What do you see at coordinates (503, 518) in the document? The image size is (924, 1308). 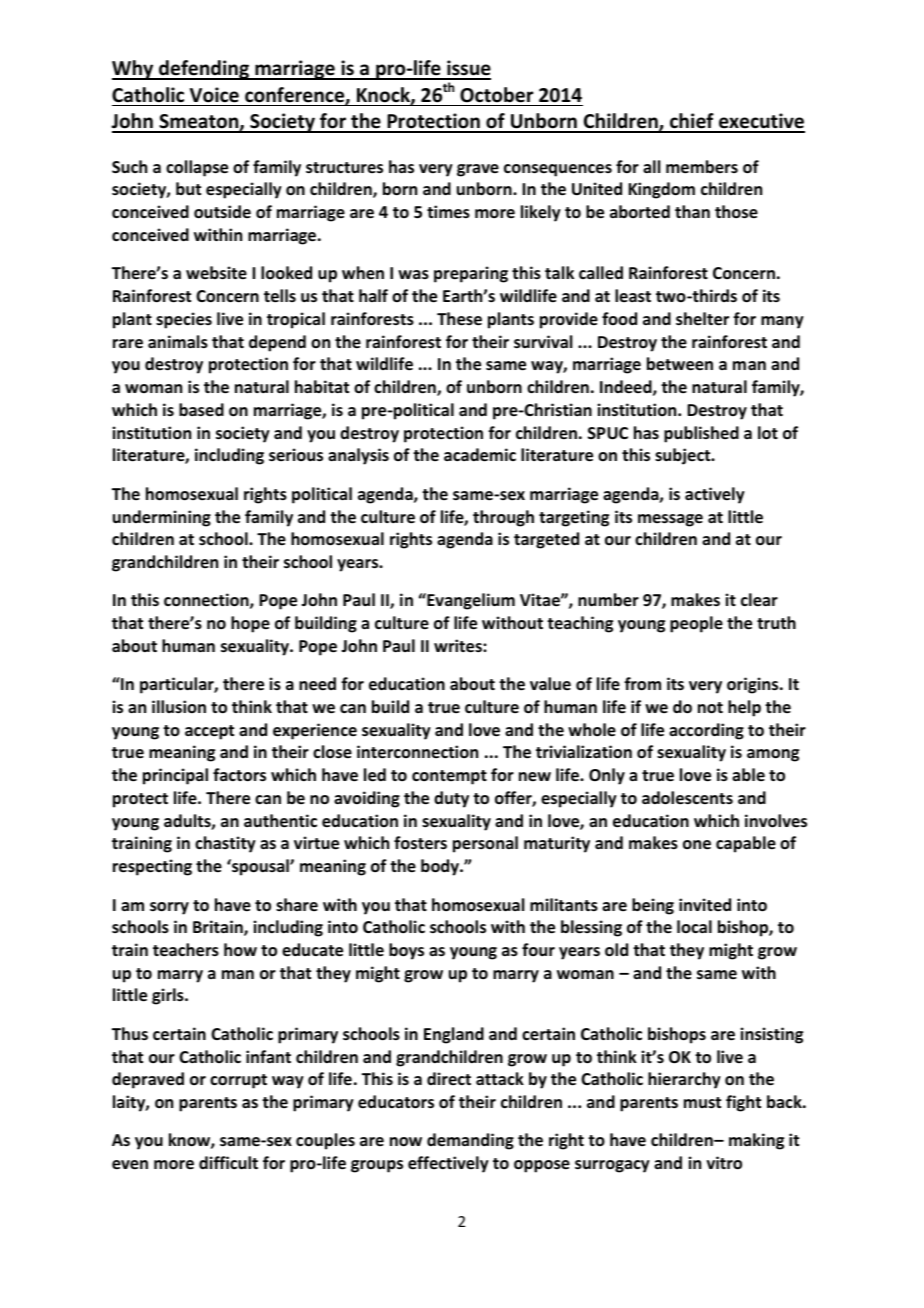 I see `through` at bounding box center [503, 518].
